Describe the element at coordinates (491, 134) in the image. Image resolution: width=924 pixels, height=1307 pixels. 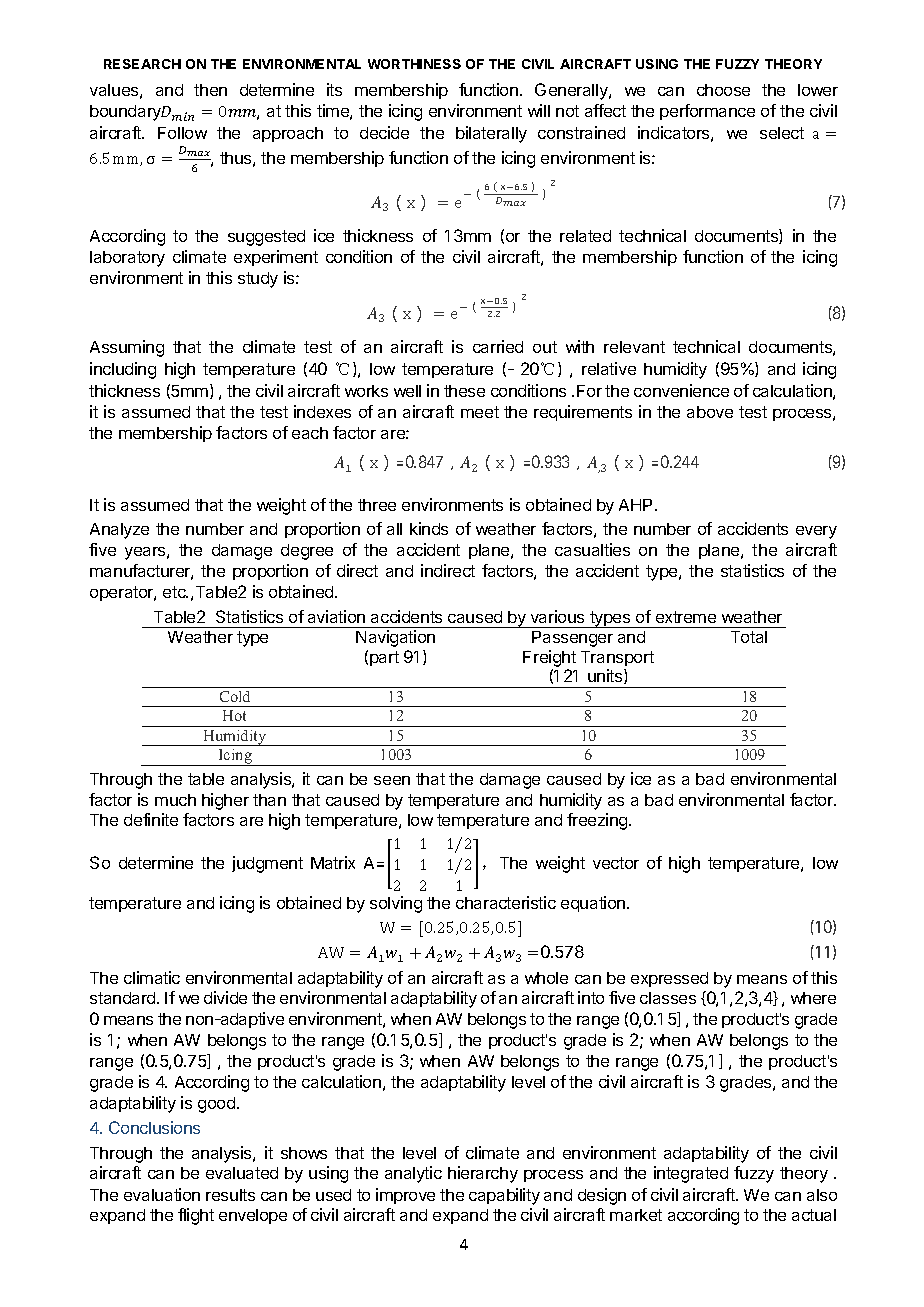
I see `bilaterally` at that location.
